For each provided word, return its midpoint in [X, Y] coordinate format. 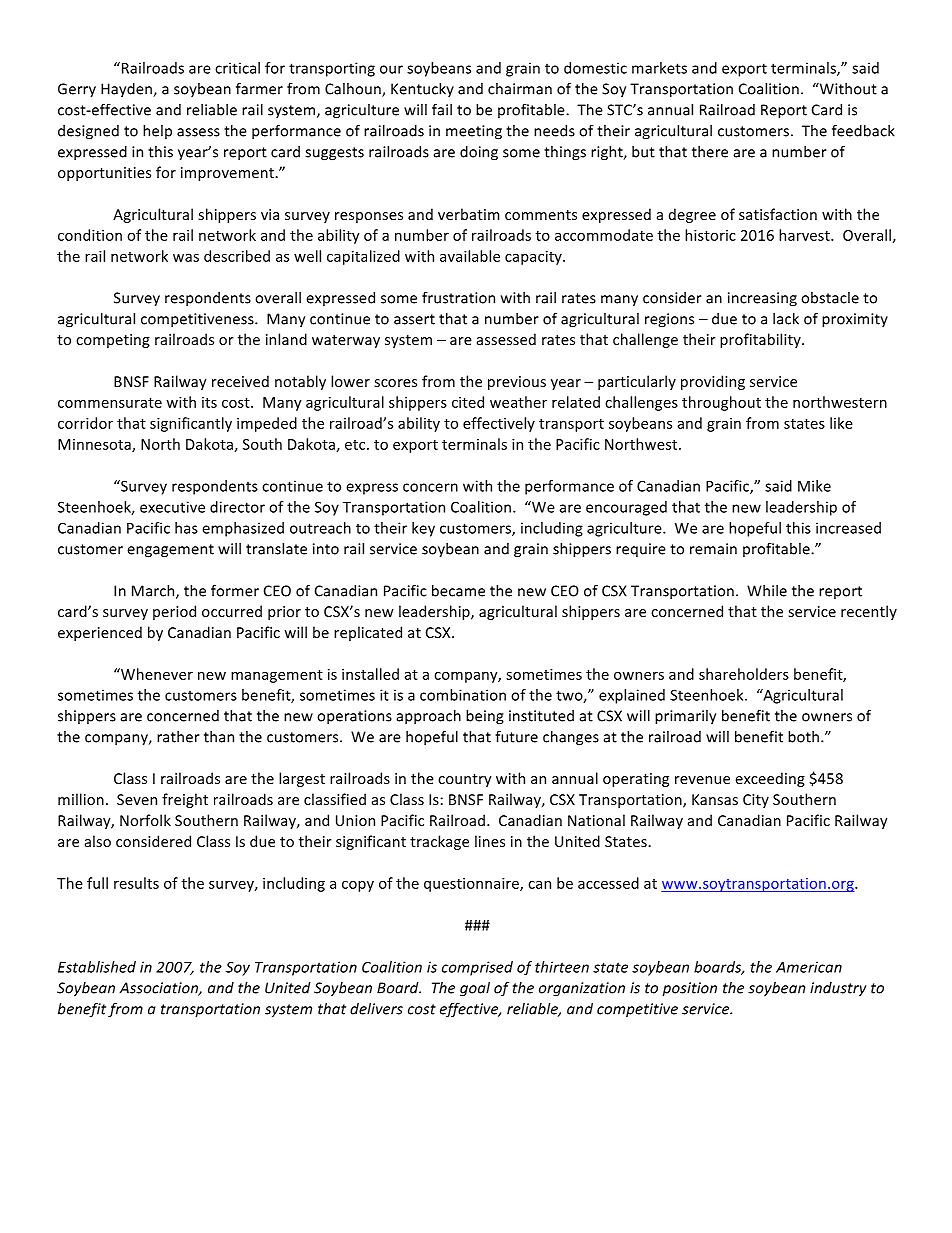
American [809, 967]
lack [786, 319]
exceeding [770, 779]
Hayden [127, 90]
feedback [863, 130]
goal [475, 989]
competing [113, 341]
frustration [458, 298]
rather [178, 737]
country [465, 780]
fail [442, 109]
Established [97, 967]
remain [713, 549]
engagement [170, 551]
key [423, 529]
